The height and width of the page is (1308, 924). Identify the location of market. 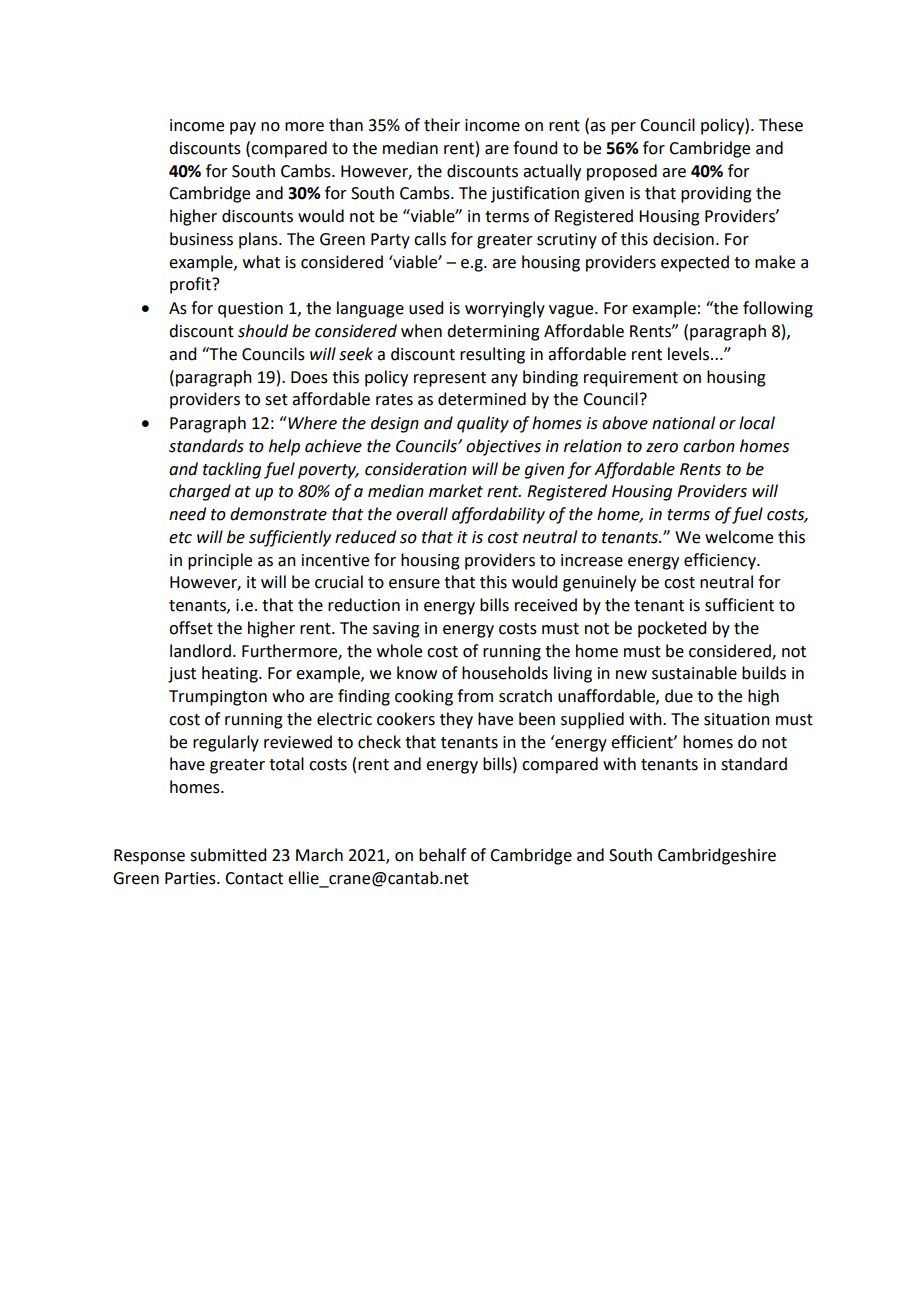
(456, 491).
